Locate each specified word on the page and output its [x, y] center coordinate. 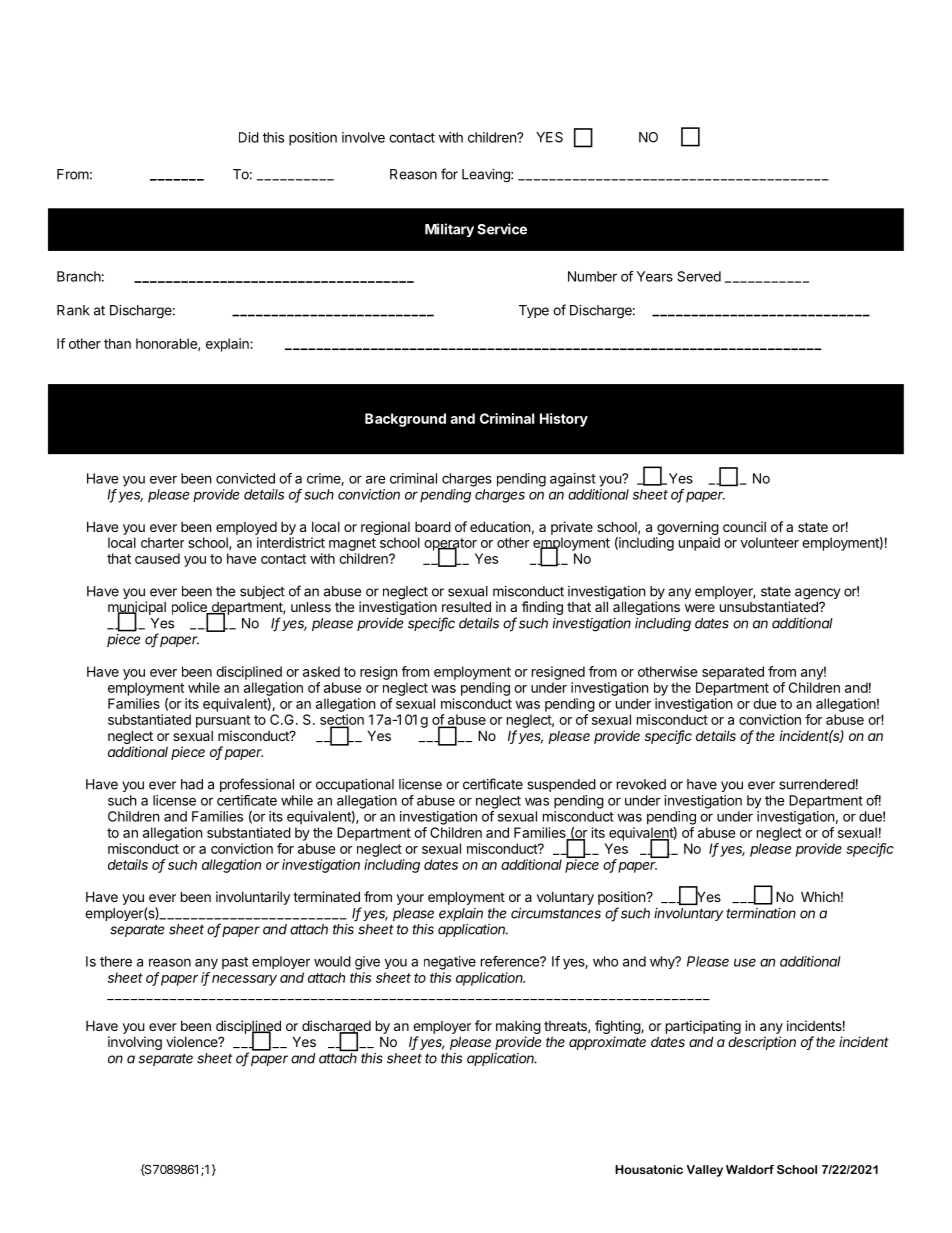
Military [449, 230]
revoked [641, 784]
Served [699, 276]
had [192, 784]
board [433, 526]
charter [162, 542]
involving [135, 1043]
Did [249, 137]
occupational [355, 785]
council [744, 526]
